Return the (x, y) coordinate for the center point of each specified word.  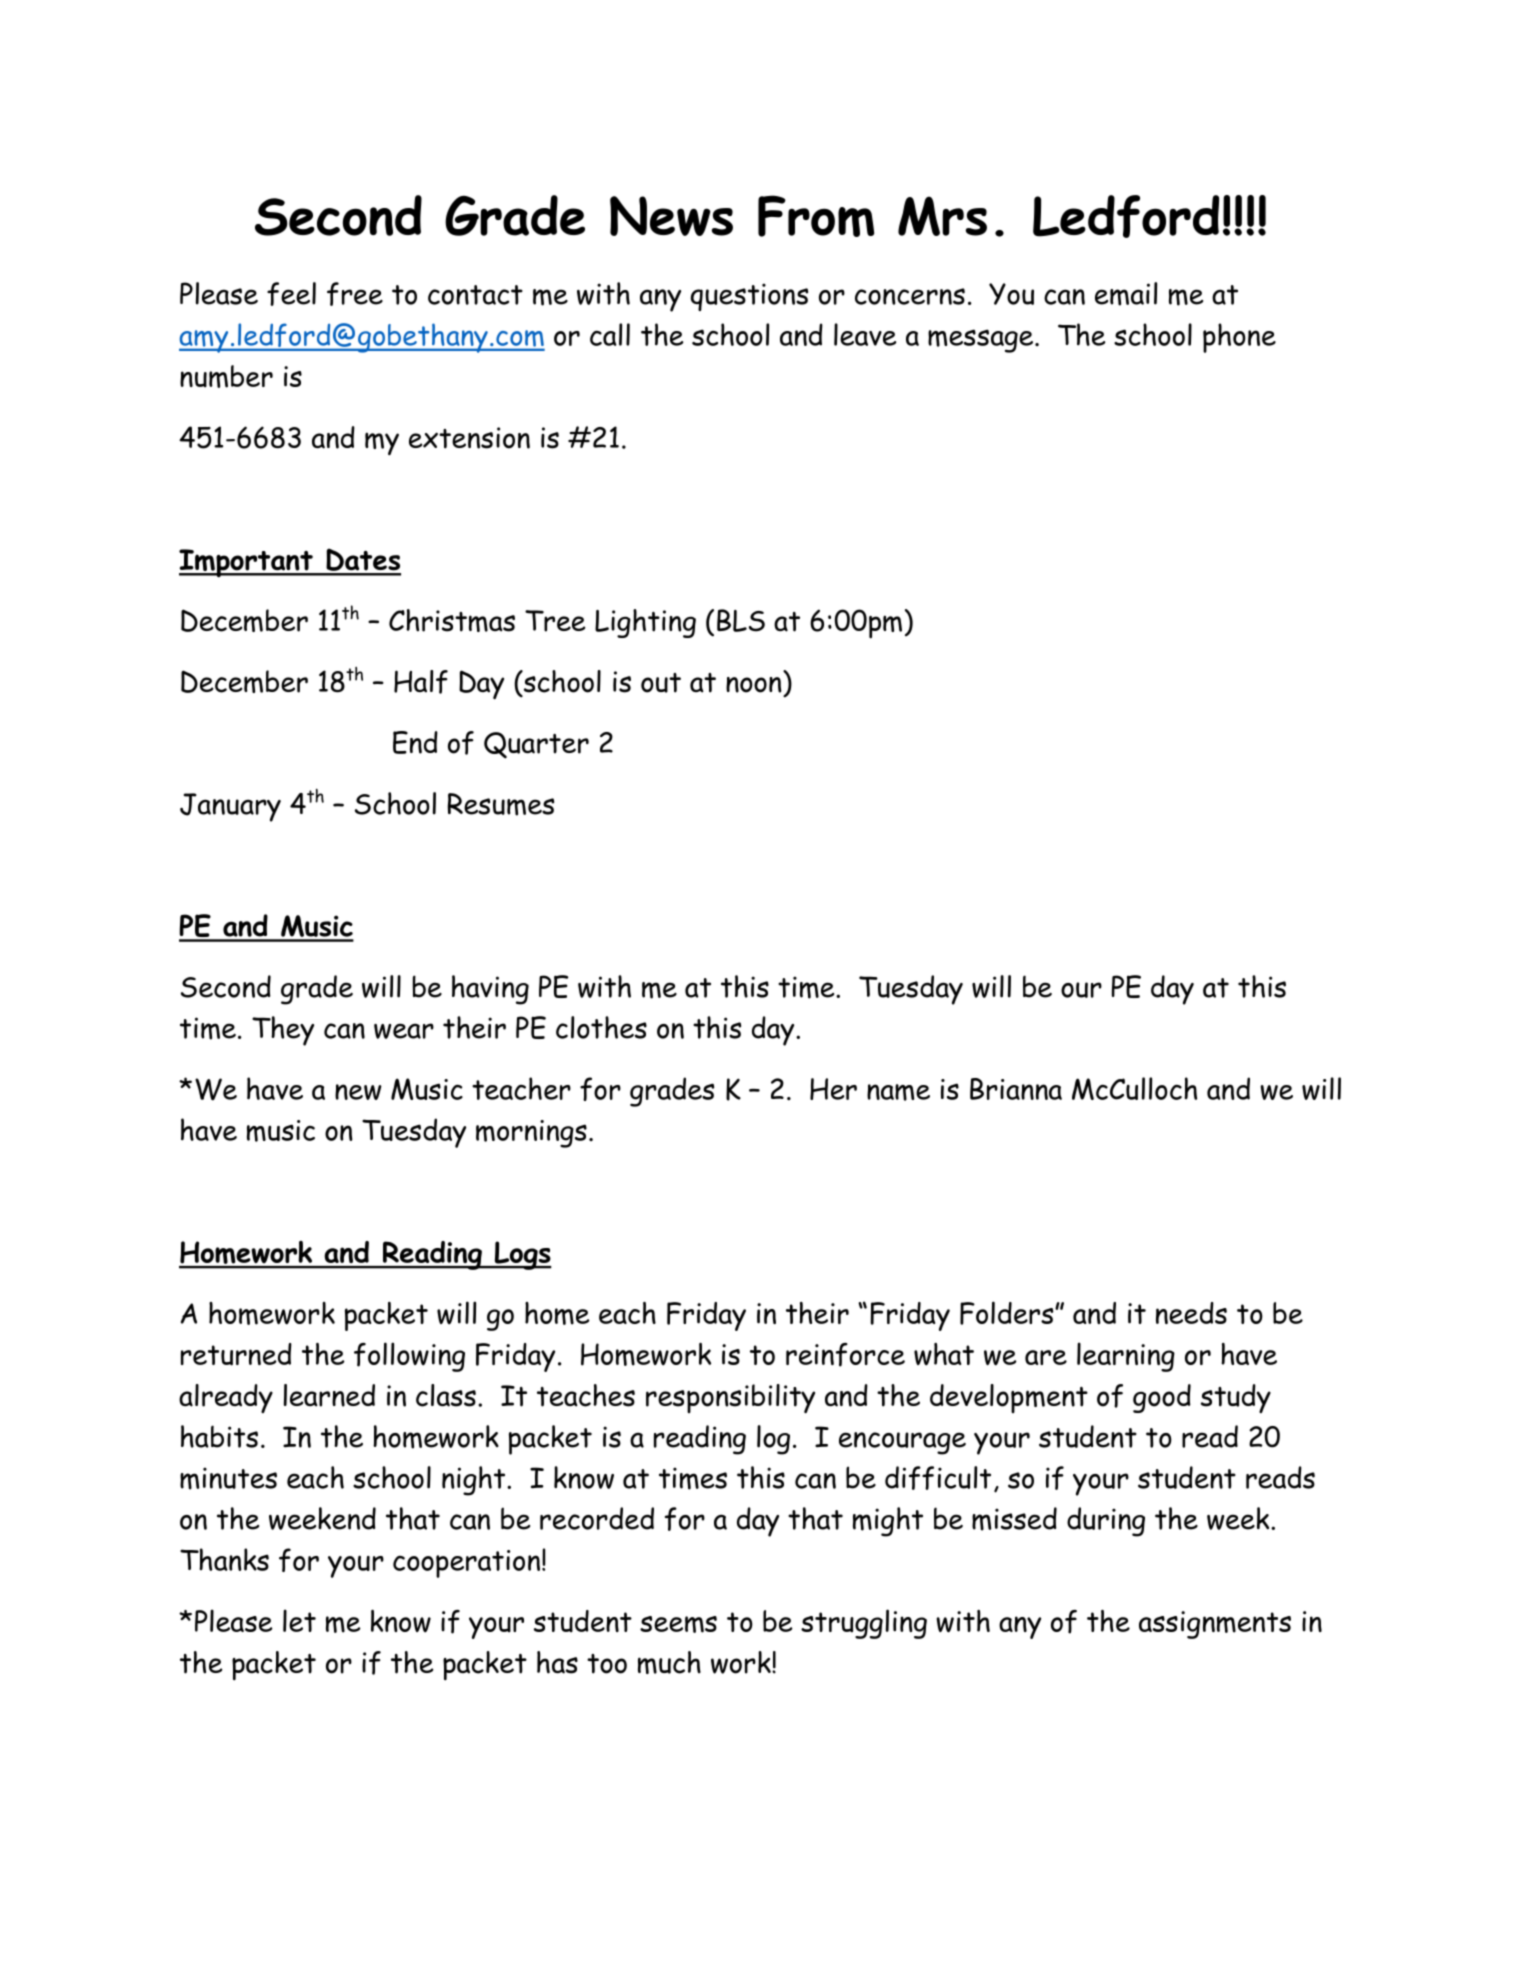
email (1126, 294)
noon (754, 685)
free (355, 294)
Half (421, 682)
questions (749, 297)
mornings (531, 1134)
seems (678, 1624)
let (299, 1620)
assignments (1215, 1625)
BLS (741, 620)
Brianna (1016, 1089)
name (898, 1092)
